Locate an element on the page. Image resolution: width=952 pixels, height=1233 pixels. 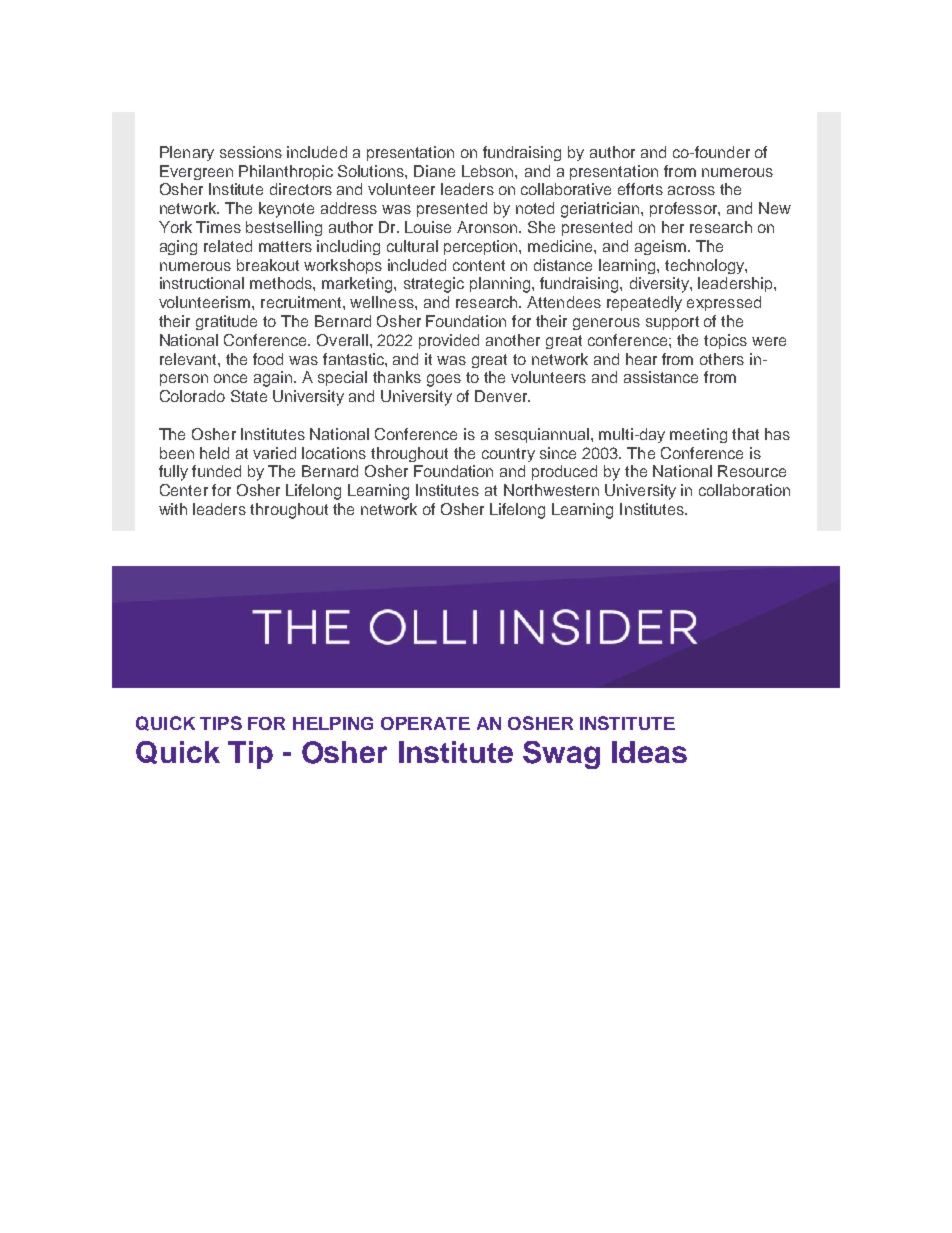
with is located at coordinates (173, 509).
